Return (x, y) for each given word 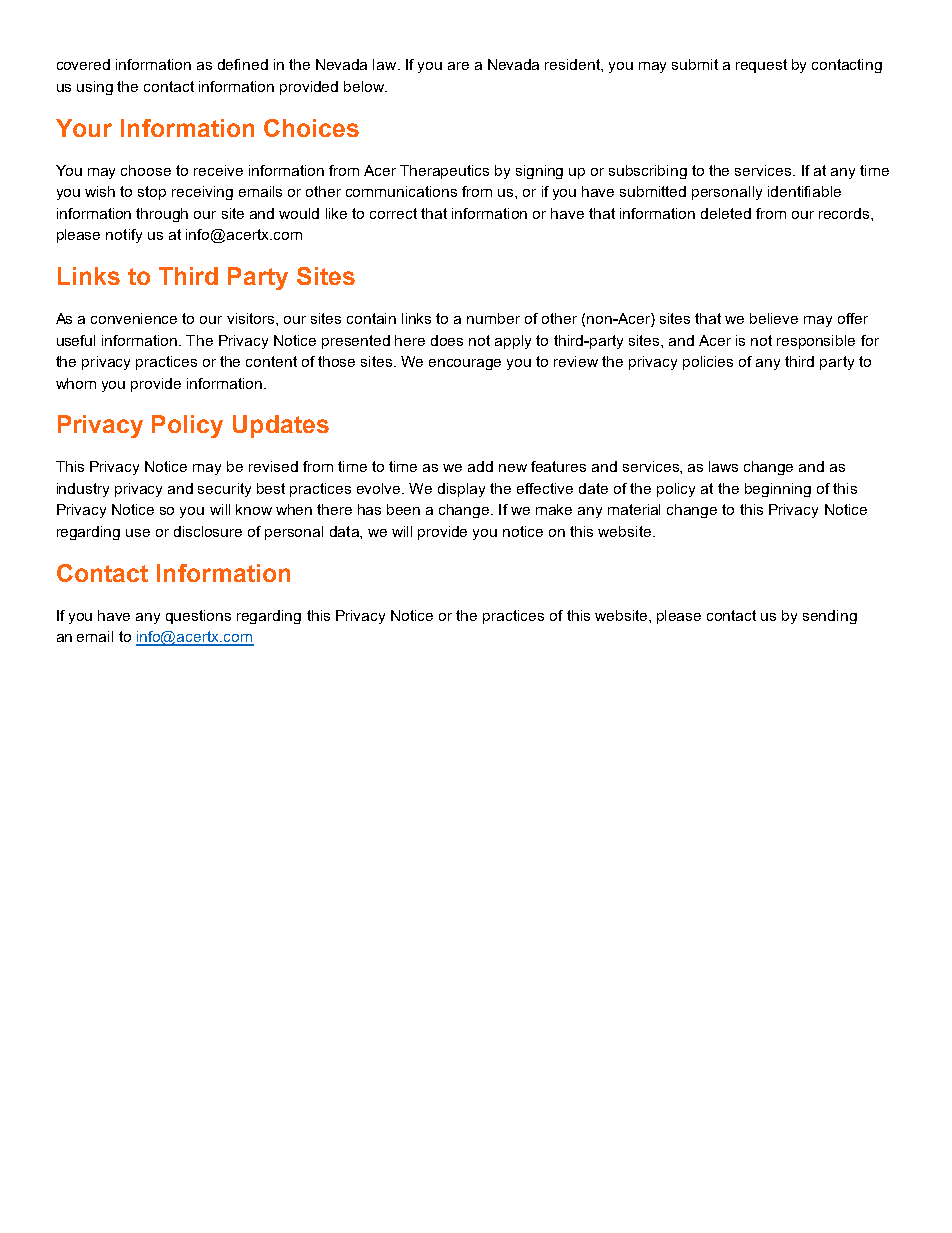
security (224, 490)
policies (708, 363)
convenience (134, 318)
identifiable (804, 191)
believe (774, 318)
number (493, 318)
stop (152, 193)
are (458, 66)
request (761, 66)
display (461, 490)
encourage (465, 364)
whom (76, 383)
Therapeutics (444, 172)
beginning (778, 490)
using (95, 88)
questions (198, 617)
